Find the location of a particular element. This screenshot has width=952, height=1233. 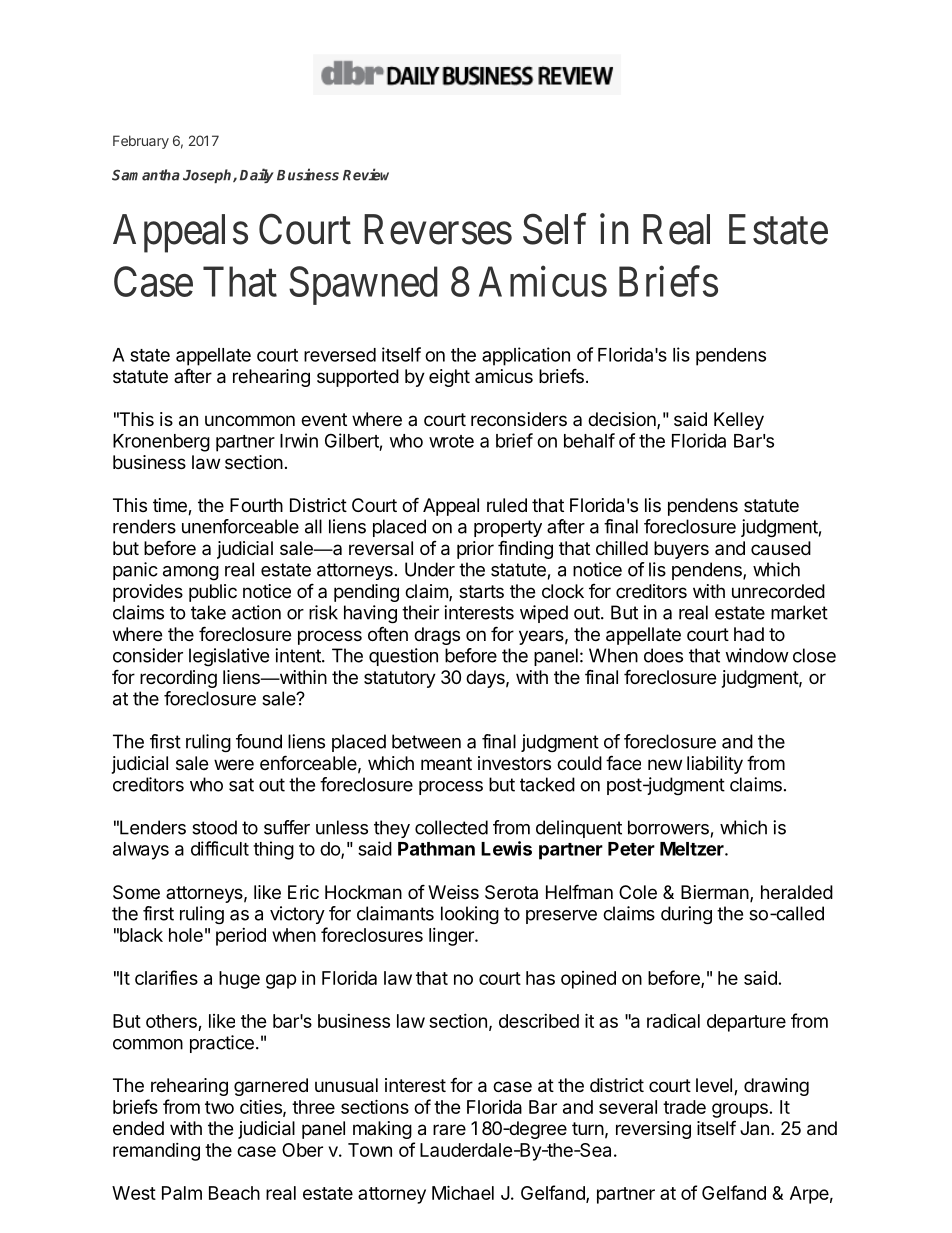

legislative is located at coordinates (229, 657).
